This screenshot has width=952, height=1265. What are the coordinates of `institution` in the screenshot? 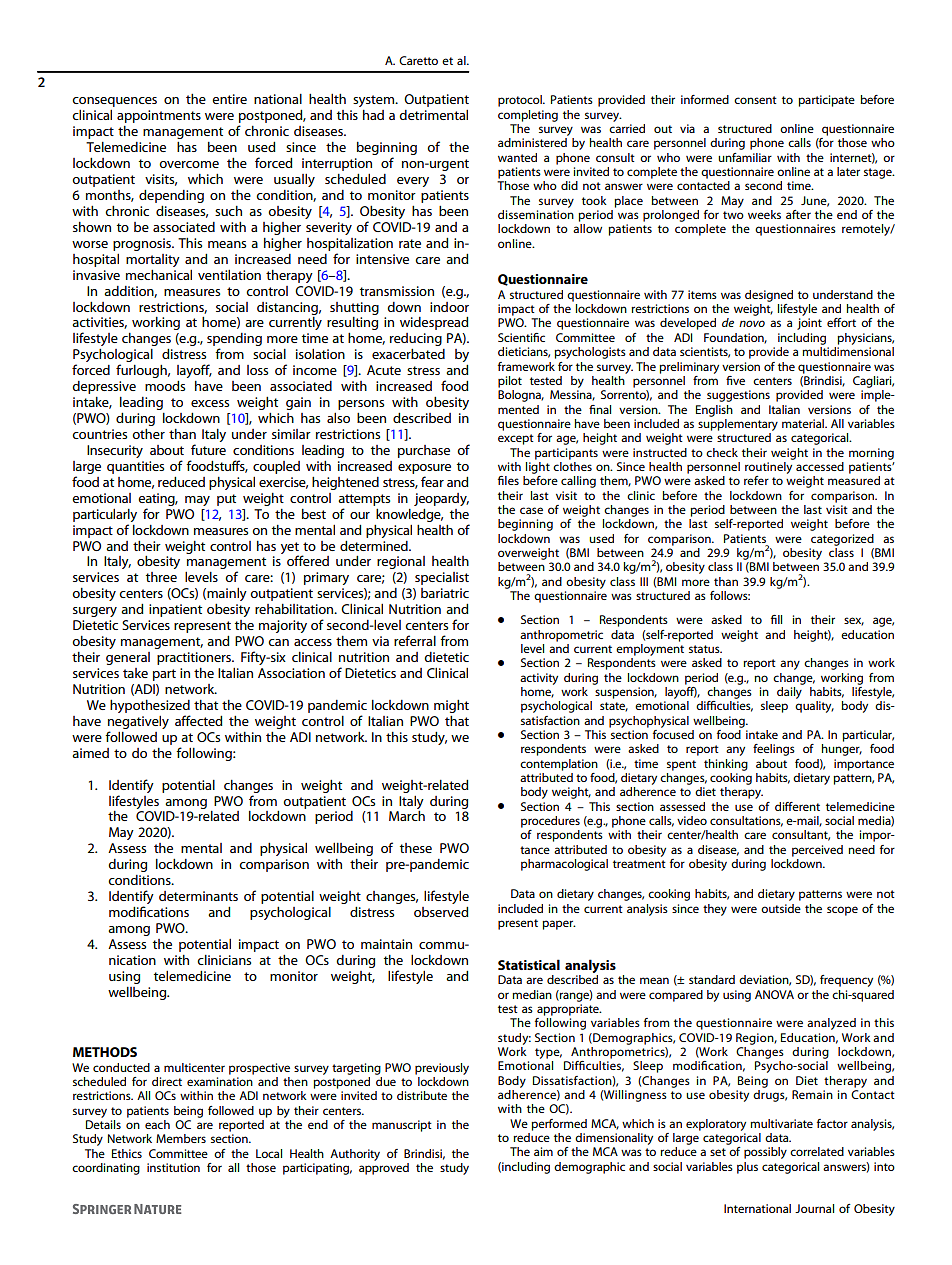 It's located at (173, 1167).
